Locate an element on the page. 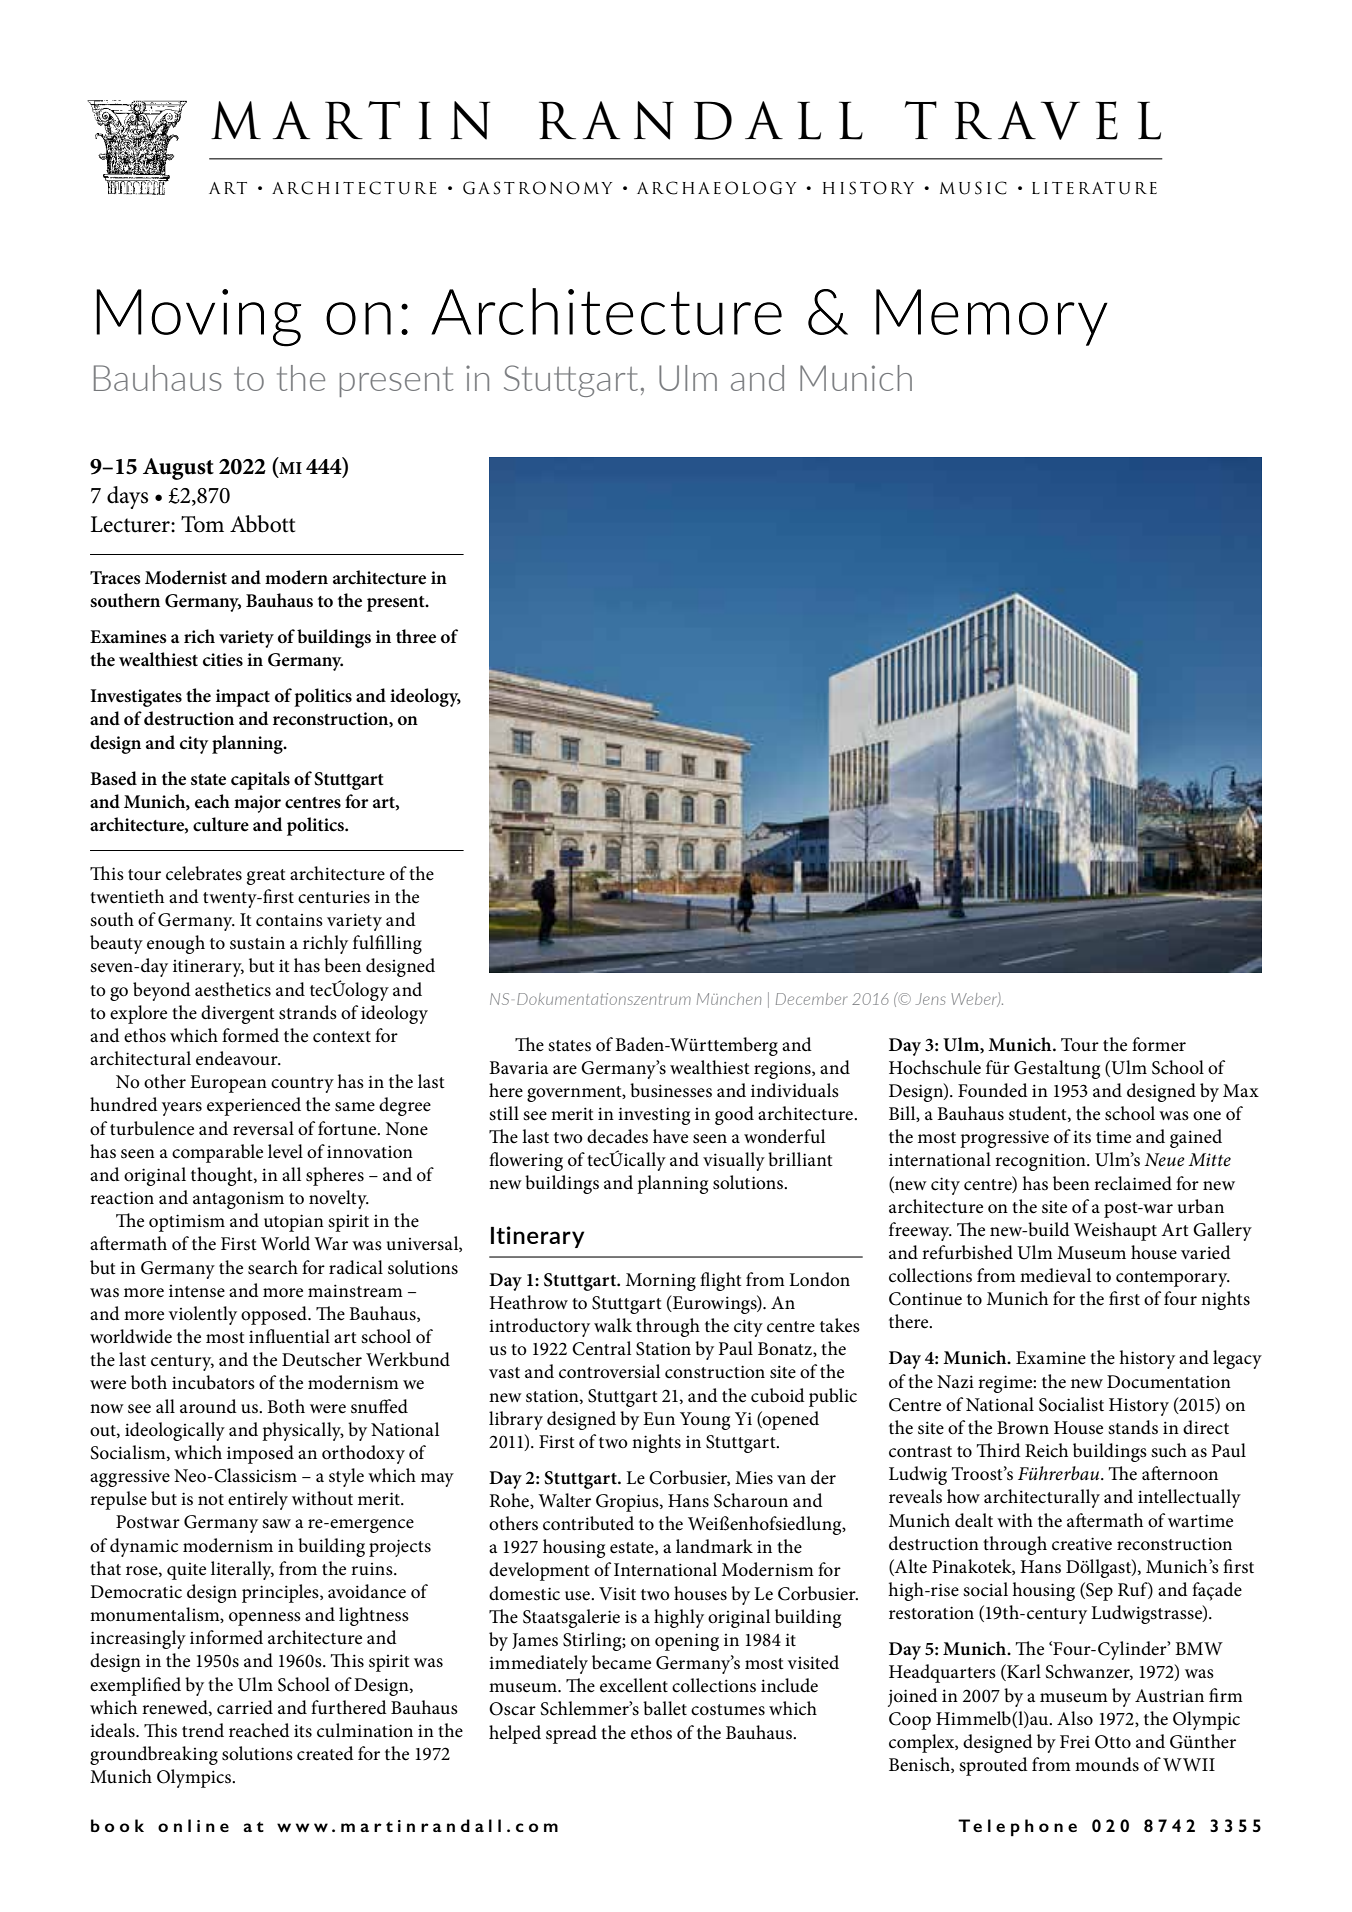 This image has width=1352, height=1912. December is located at coordinates (811, 999).
